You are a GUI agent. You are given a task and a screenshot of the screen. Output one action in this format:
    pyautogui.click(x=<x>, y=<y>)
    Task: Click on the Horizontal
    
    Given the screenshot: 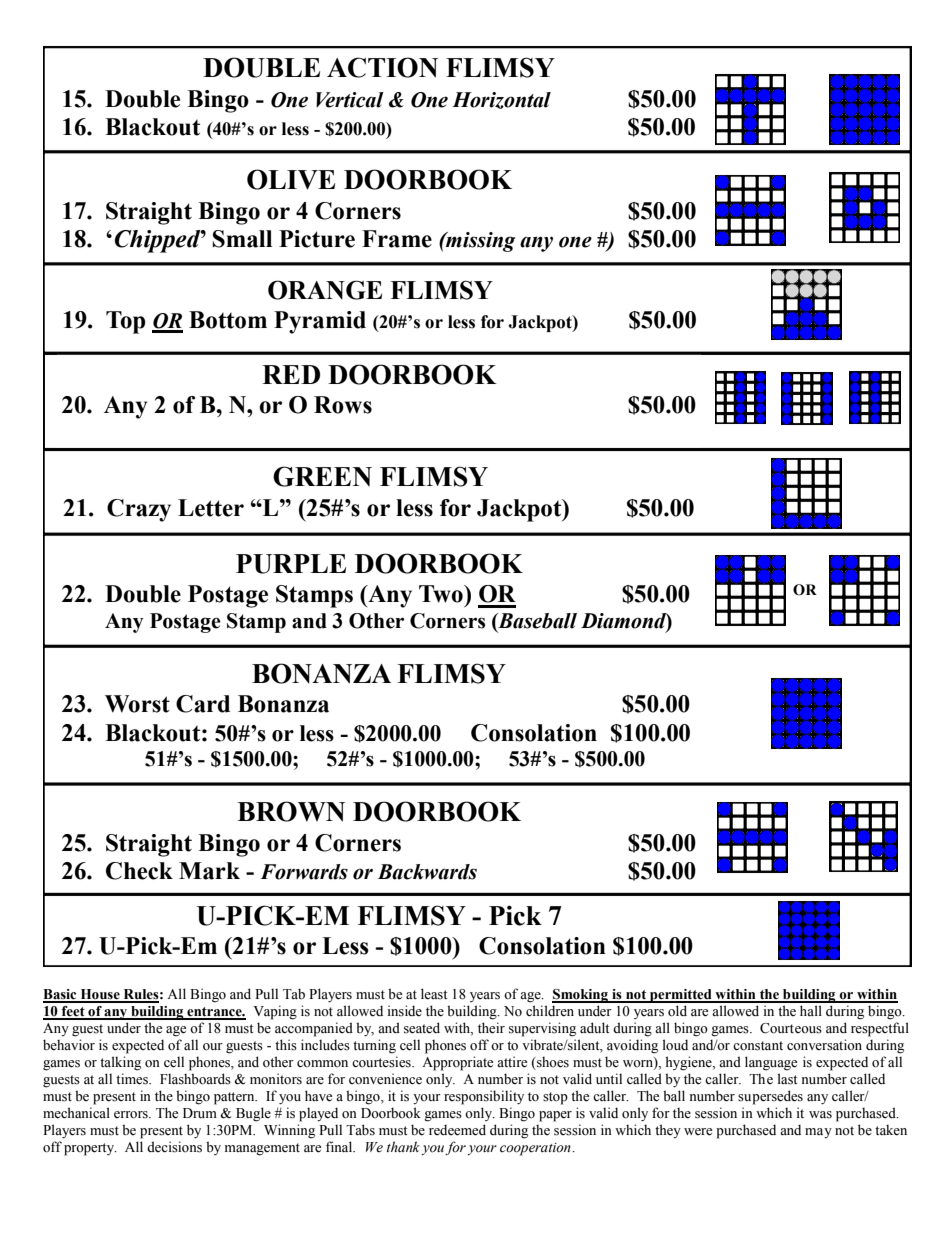 What is the action you would take?
    pyautogui.click(x=501, y=100)
